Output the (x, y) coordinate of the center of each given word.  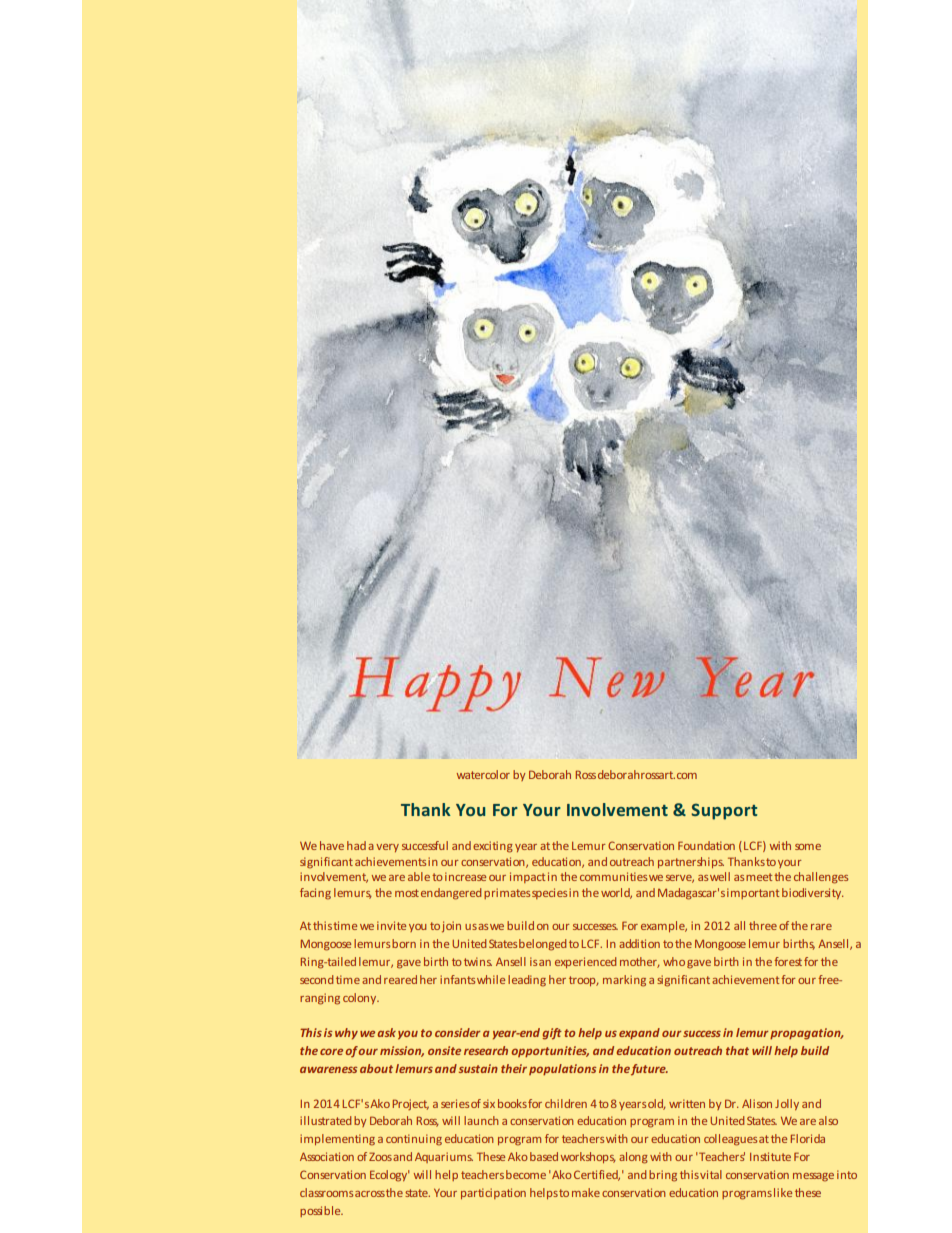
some (808, 847)
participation (493, 1193)
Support (724, 811)
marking (624, 981)
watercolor (483, 774)
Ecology (389, 1176)
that (737, 1050)
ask (386, 1032)
